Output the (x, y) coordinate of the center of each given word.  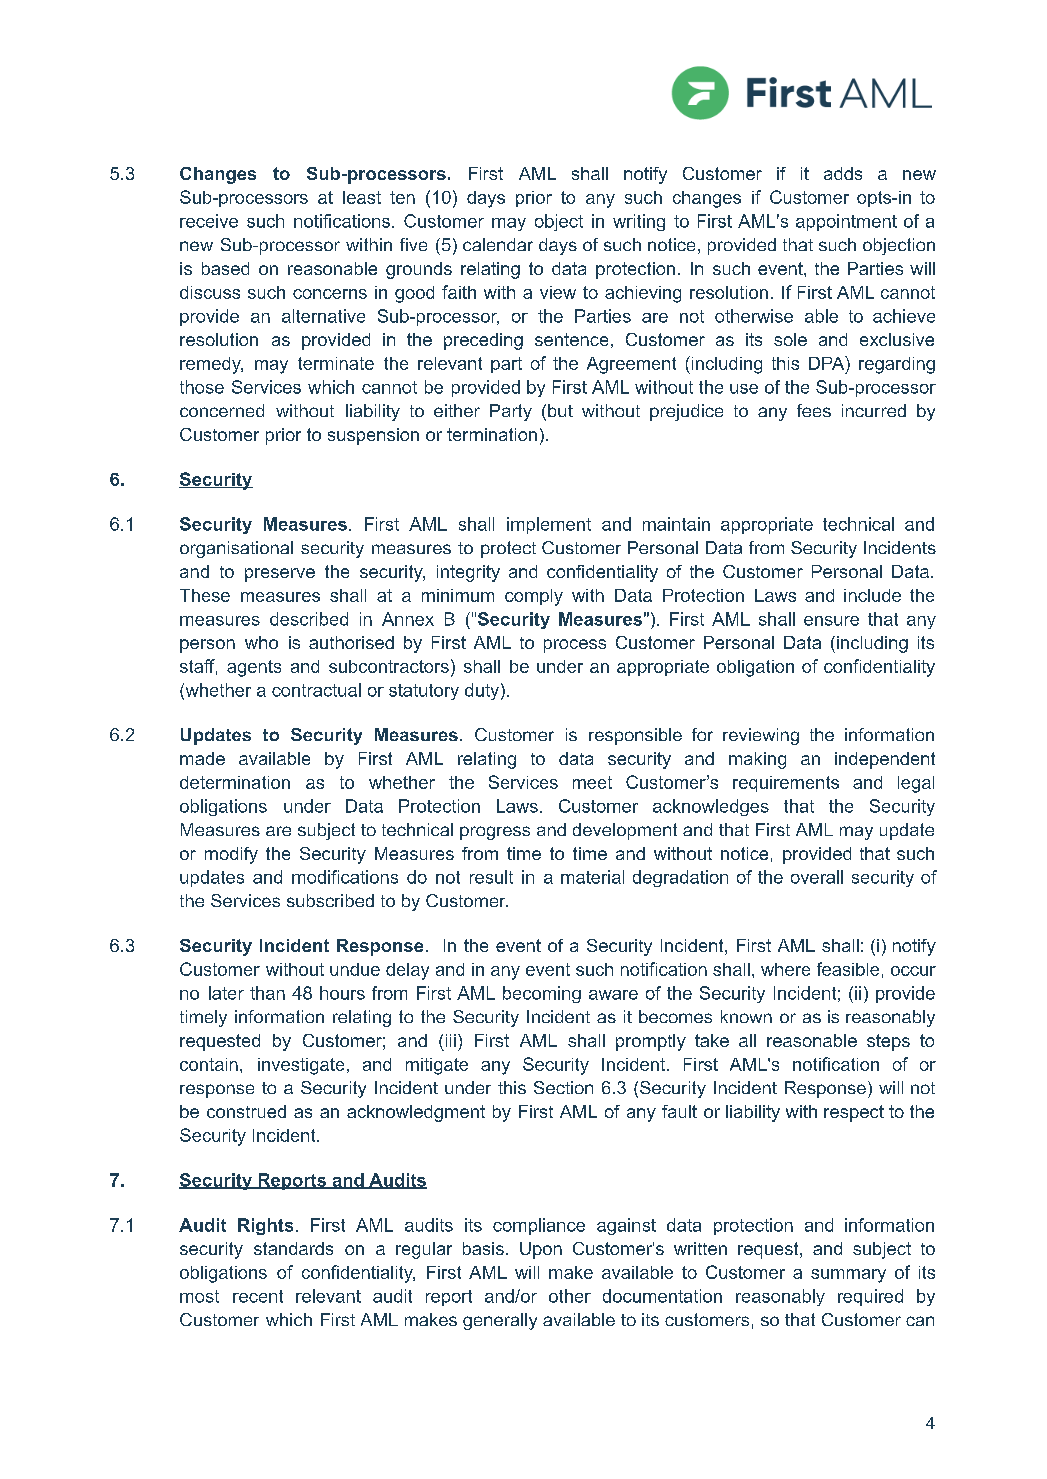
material (592, 877)
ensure (831, 621)
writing (639, 222)
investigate (301, 1066)
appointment (846, 222)
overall (817, 877)
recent (258, 1296)
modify (231, 855)
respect (854, 1113)
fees (814, 410)
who (261, 642)
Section (563, 1087)
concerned (222, 410)
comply (534, 597)
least (362, 197)
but (560, 410)
